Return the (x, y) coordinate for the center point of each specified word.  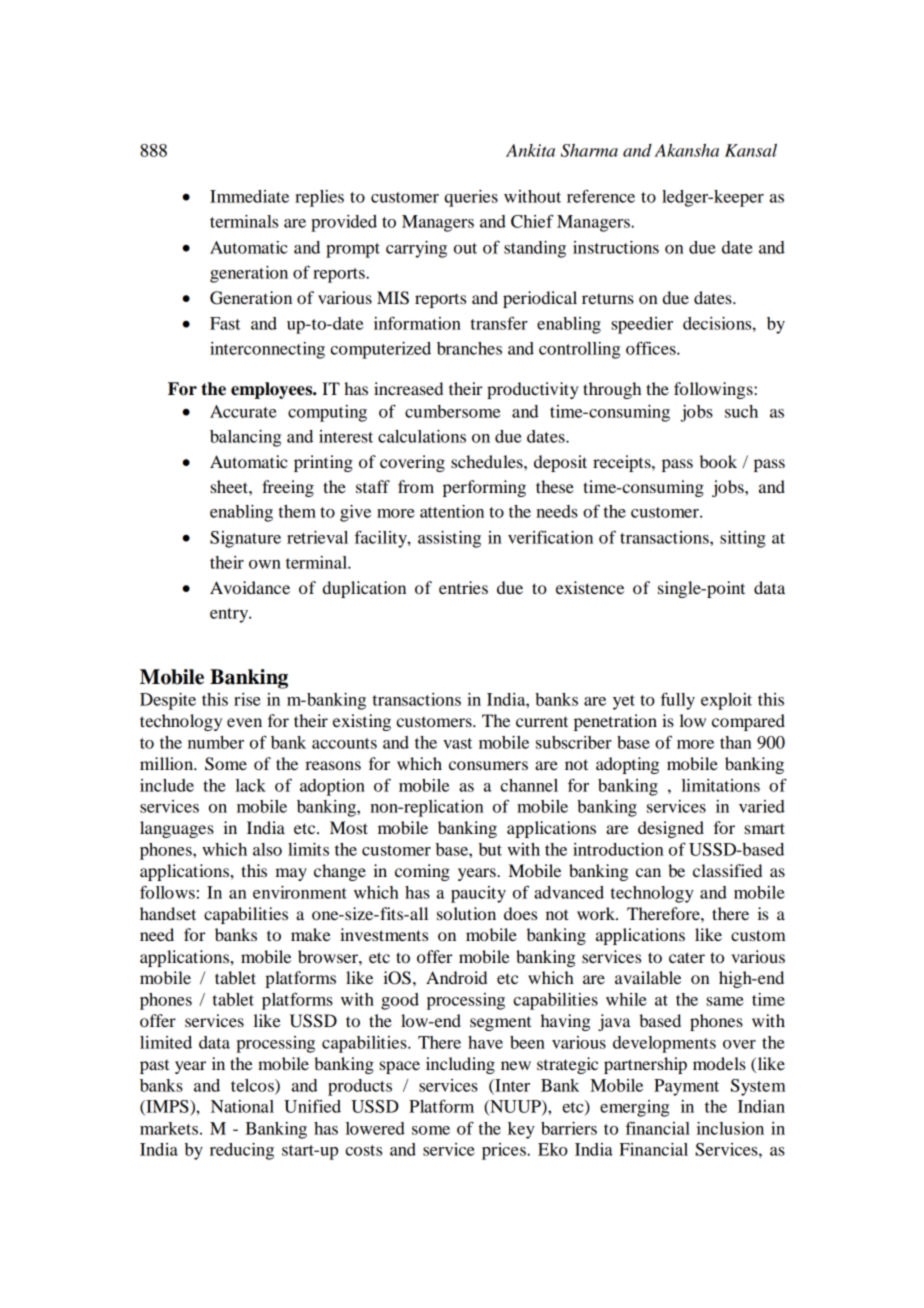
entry (230, 615)
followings (714, 390)
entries (463, 587)
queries (471, 198)
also (267, 849)
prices (505, 1151)
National (242, 1106)
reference (601, 196)
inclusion (730, 1128)
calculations (422, 436)
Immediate (249, 196)
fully (677, 701)
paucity (478, 894)
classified (727, 870)
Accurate (243, 411)
